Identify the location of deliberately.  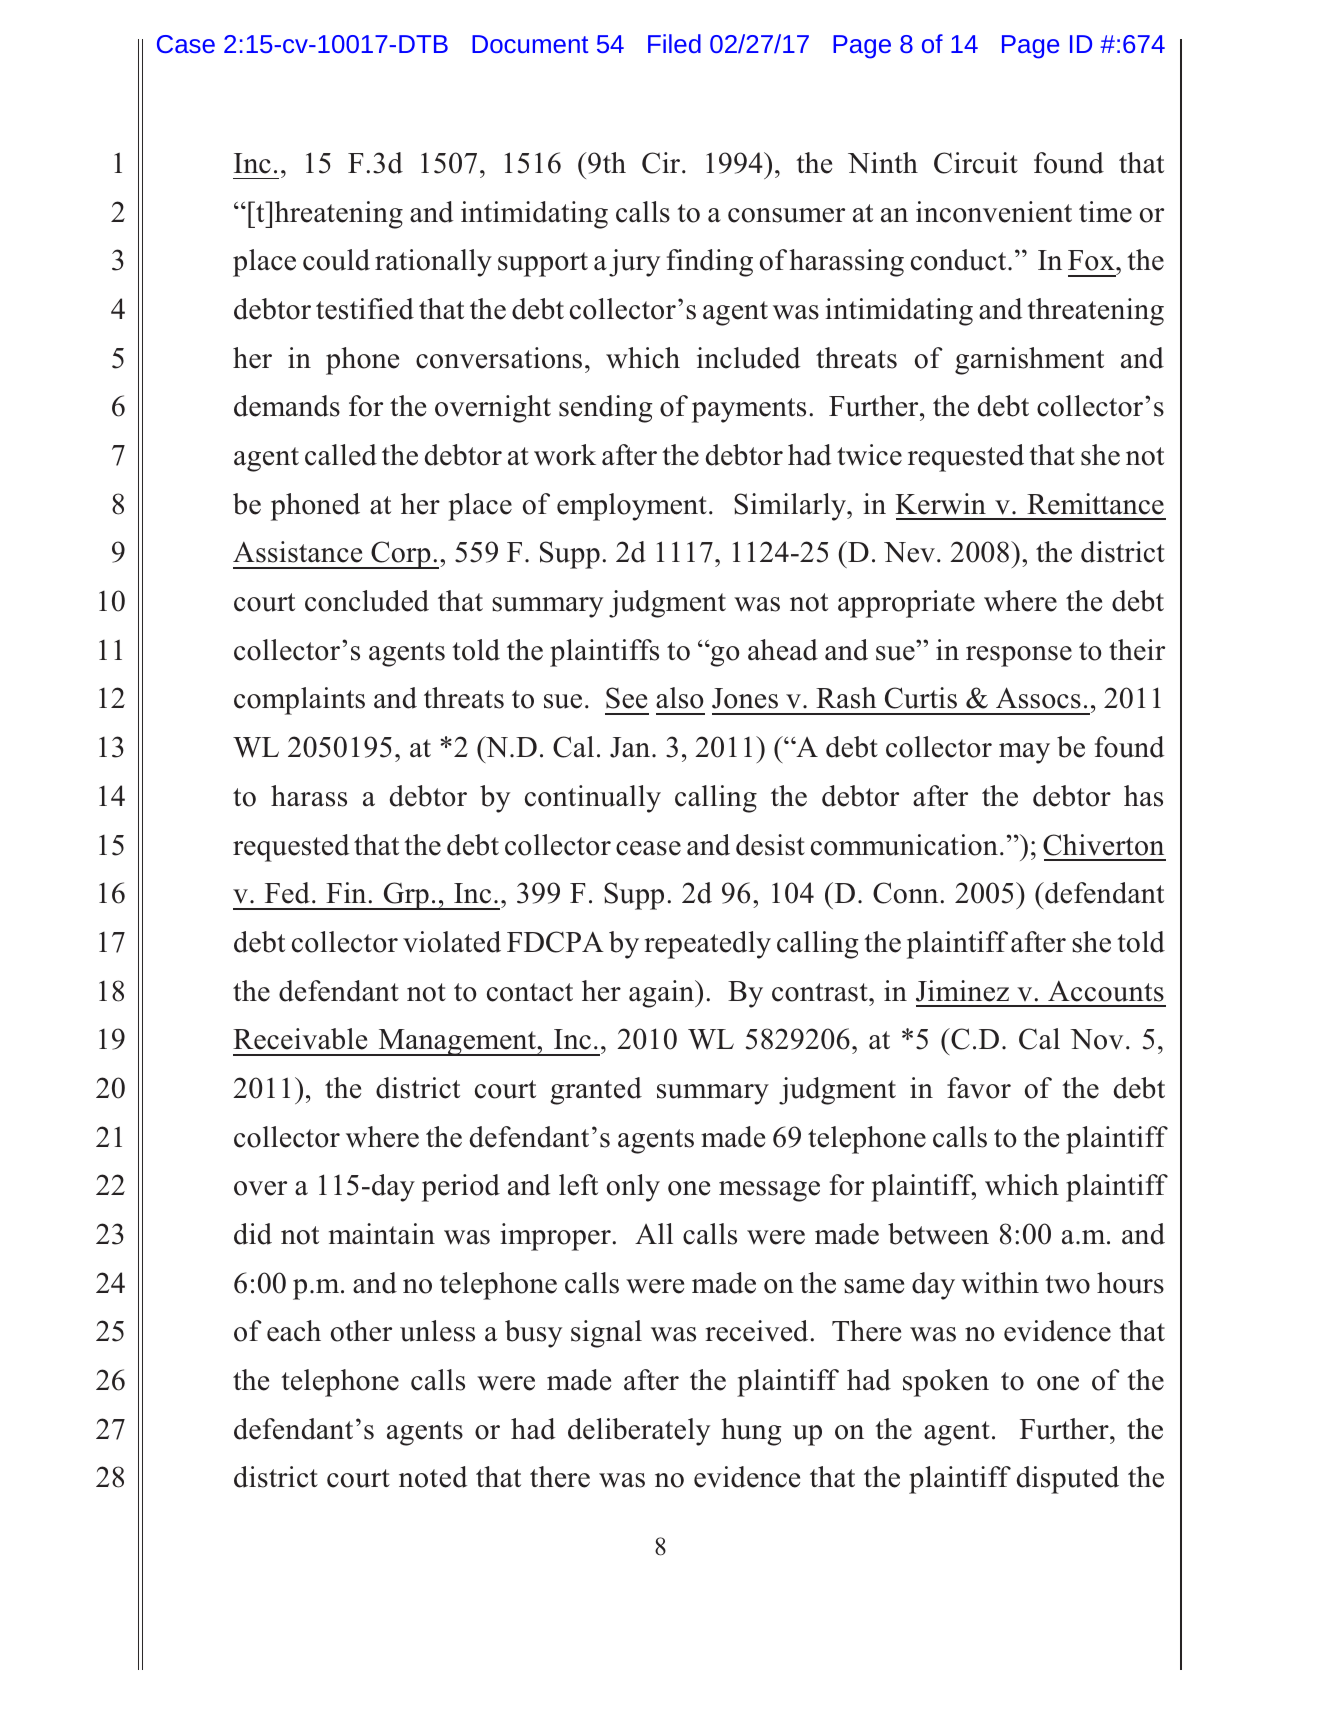
(639, 1432).
